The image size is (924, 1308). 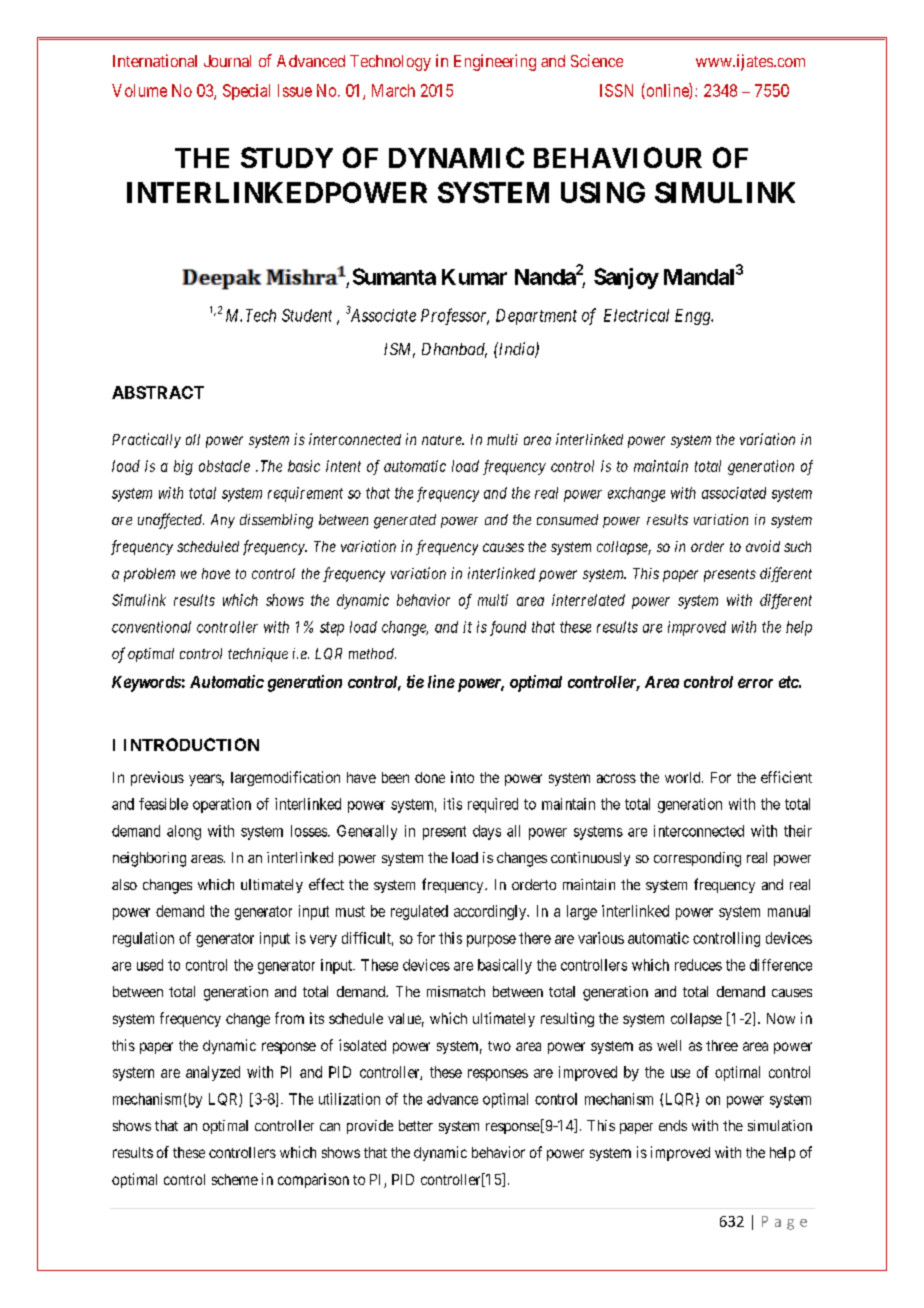 What do you see at coordinates (673, 1125) in the screenshot?
I see `ends` at bounding box center [673, 1125].
